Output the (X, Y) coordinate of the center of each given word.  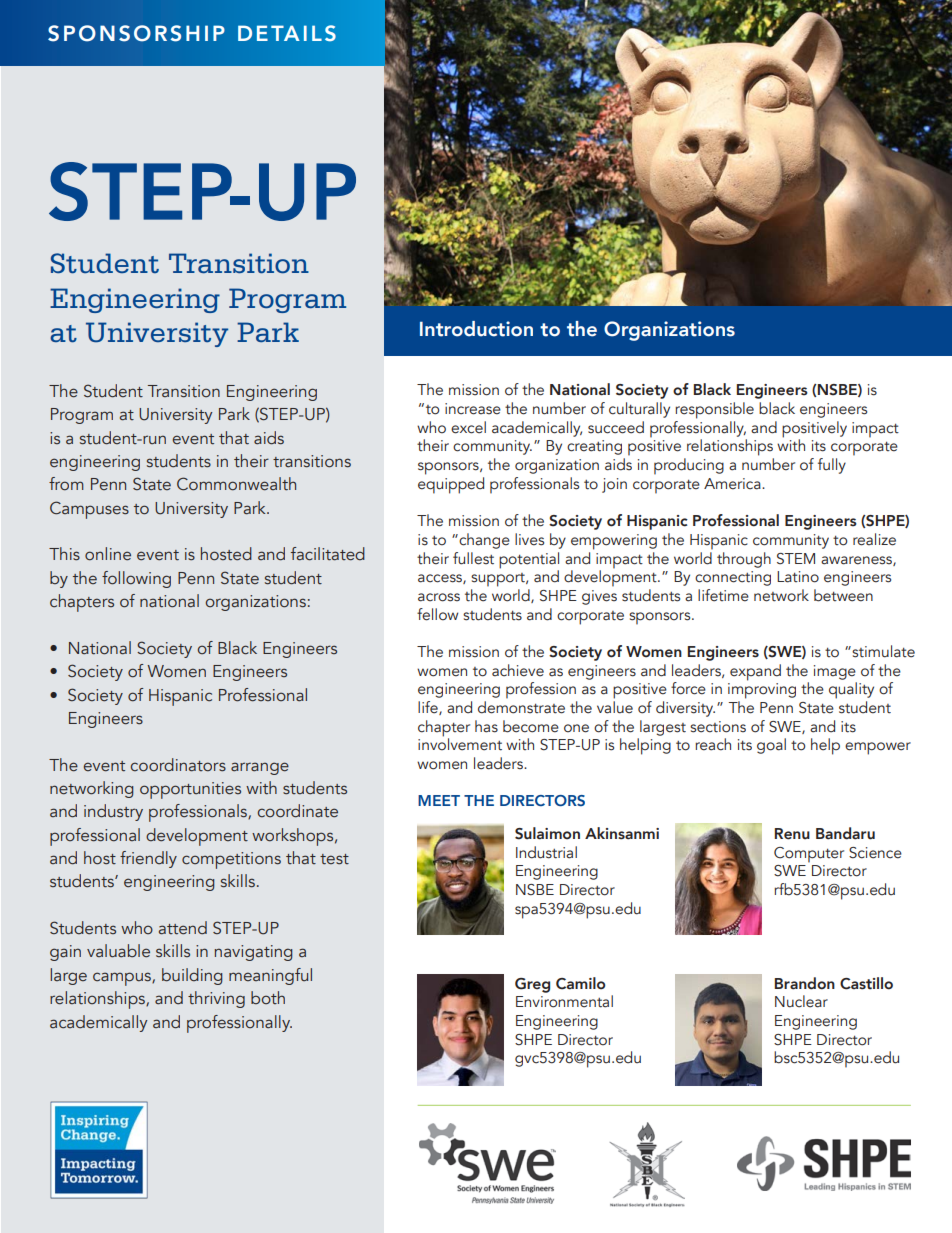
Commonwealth (236, 484)
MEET (439, 800)
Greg (532, 985)
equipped (451, 485)
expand (755, 672)
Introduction (476, 329)
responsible (714, 410)
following (136, 579)
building (192, 976)
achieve (518, 670)
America (733, 484)
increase (473, 409)
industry (113, 812)
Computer (809, 855)
